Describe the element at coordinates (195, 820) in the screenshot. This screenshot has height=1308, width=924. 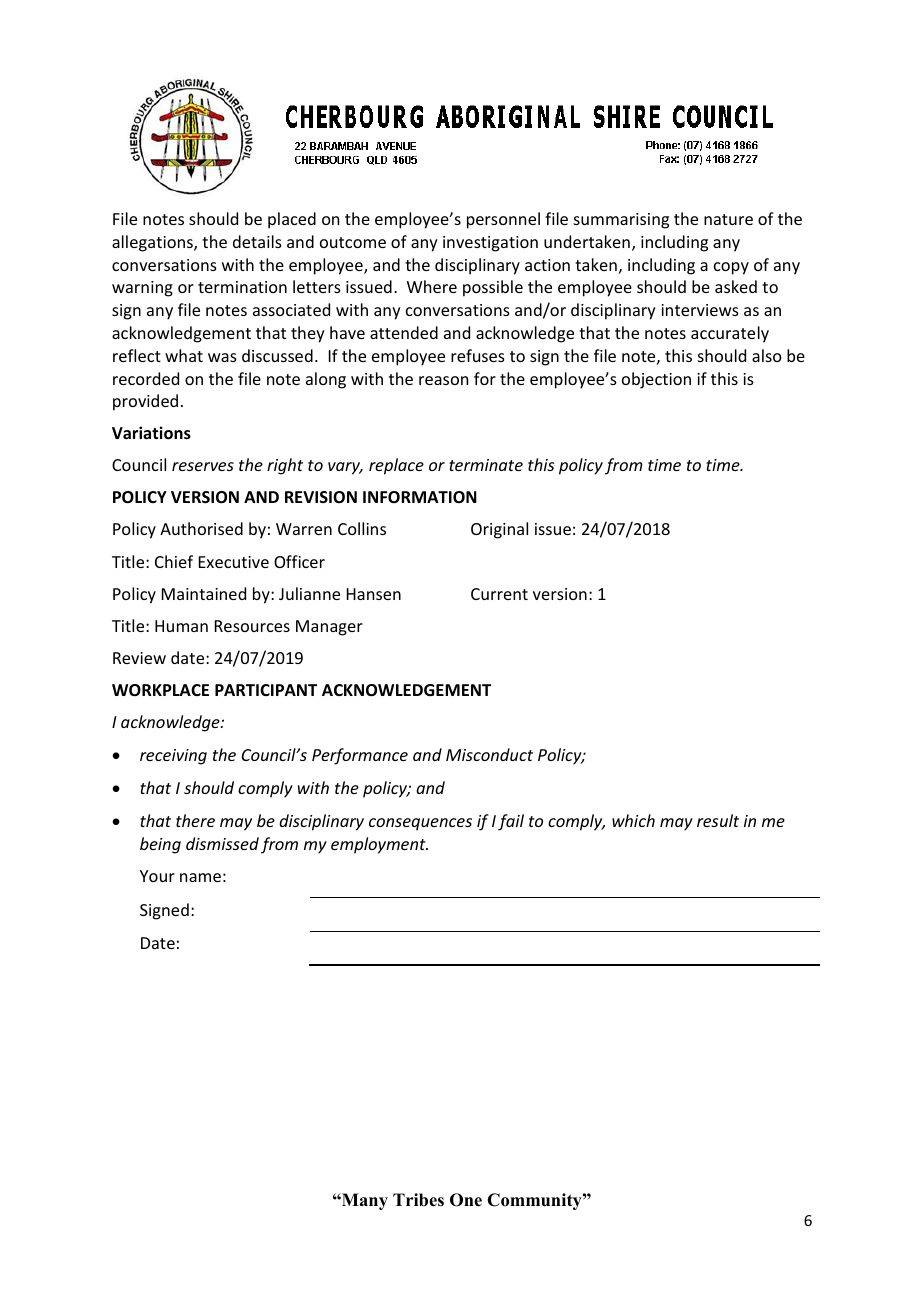
I see `there` at that location.
